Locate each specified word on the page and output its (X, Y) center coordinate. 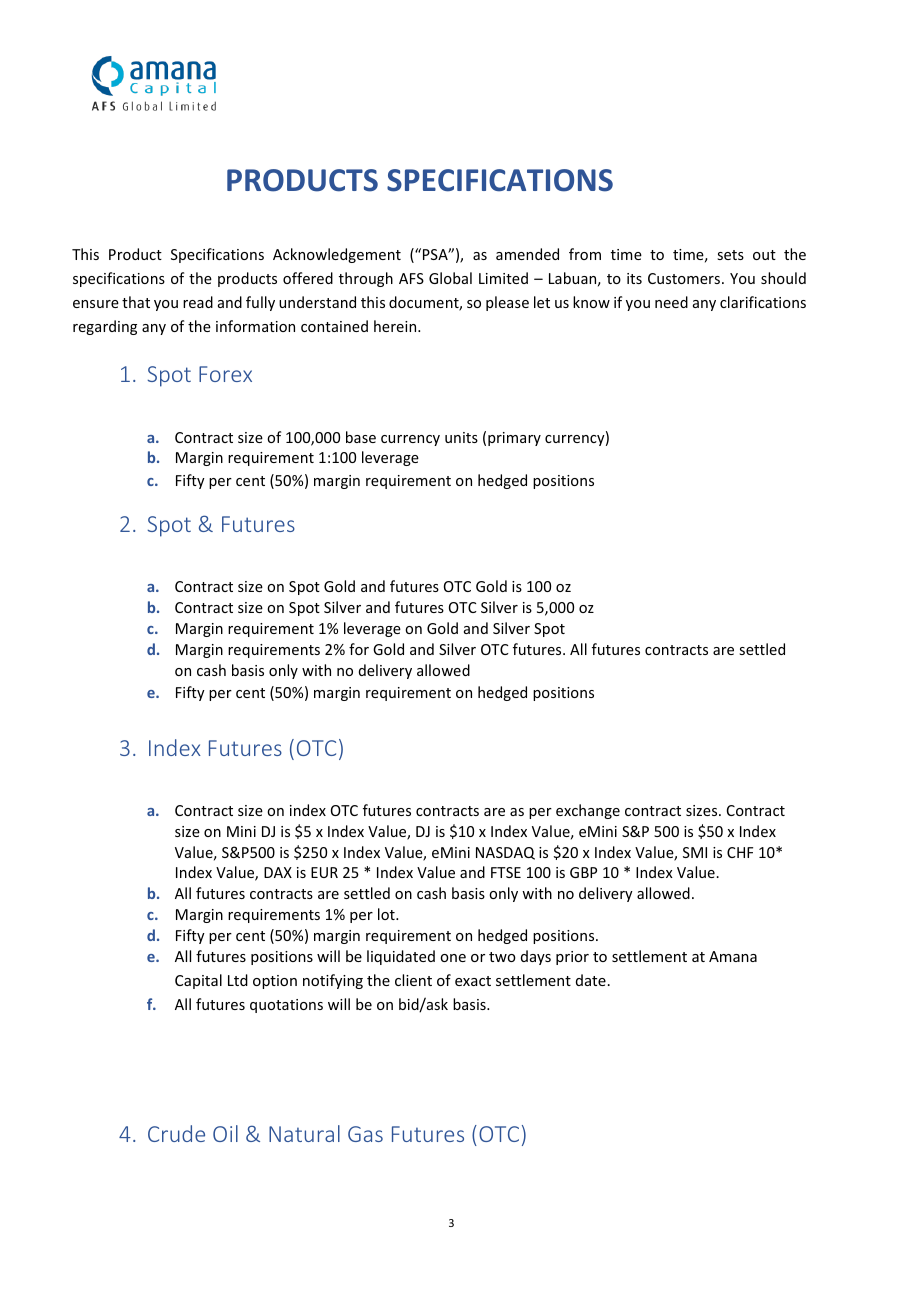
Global (450, 278)
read (198, 302)
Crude (176, 1133)
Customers (685, 278)
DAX (278, 872)
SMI (695, 852)
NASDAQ (505, 853)
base (361, 437)
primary (514, 439)
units (461, 437)
